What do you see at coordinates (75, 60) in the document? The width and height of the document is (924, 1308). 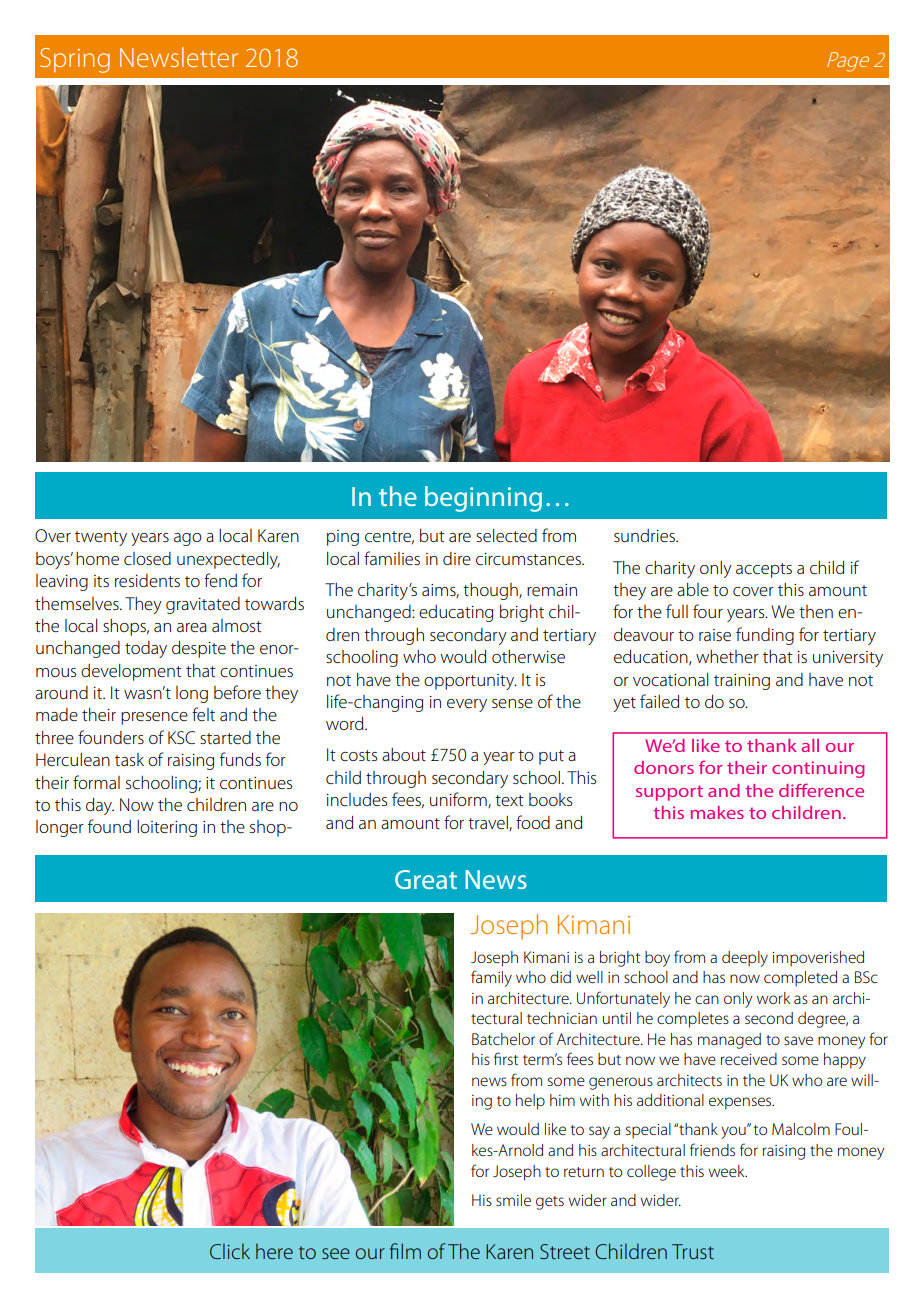 I see `Spring` at bounding box center [75, 60].
